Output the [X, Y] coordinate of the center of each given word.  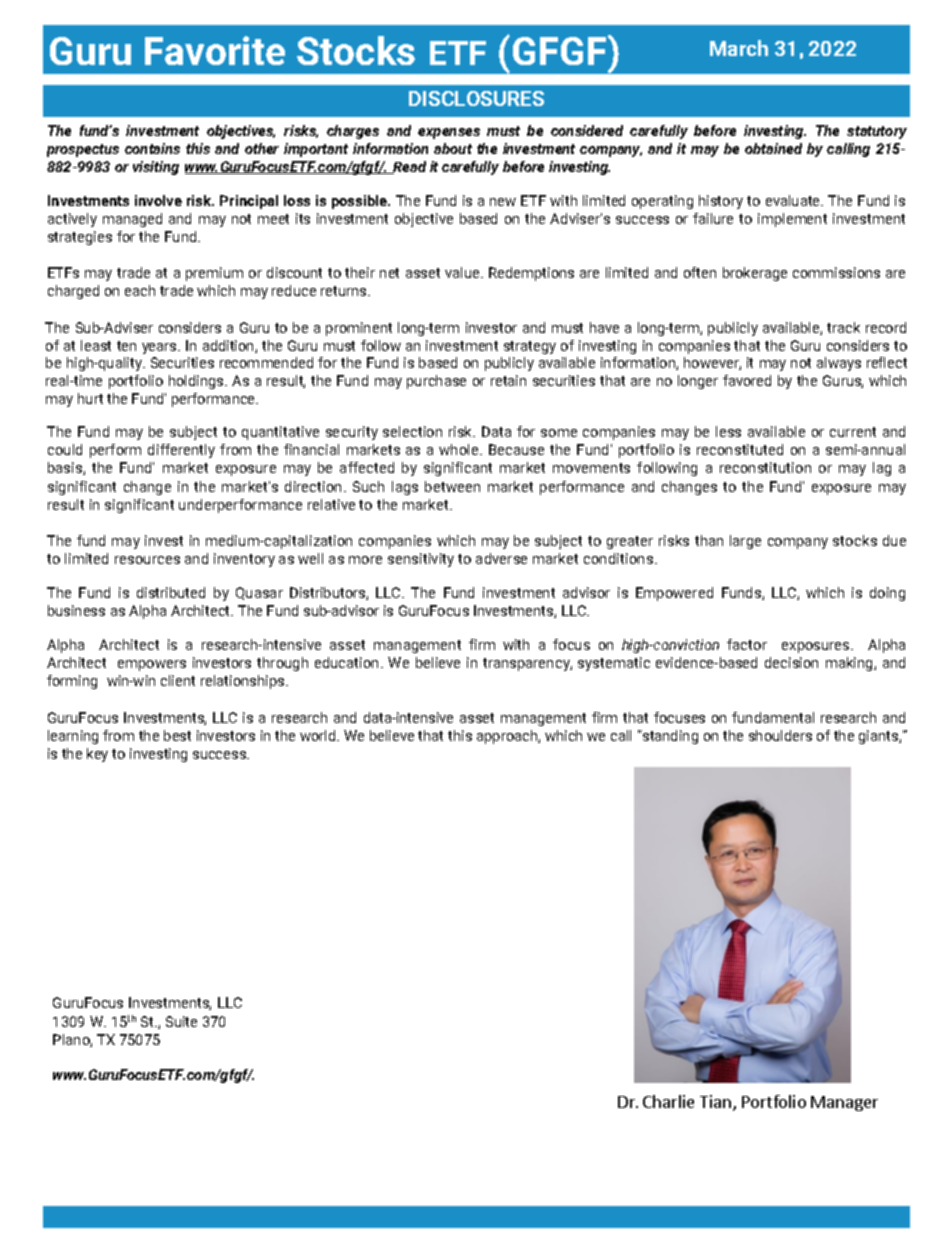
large [745, 542]
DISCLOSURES [476, 98]
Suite [181, 1021]
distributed [171, 592]
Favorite [215, 50]
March [739, 48]
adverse [501, 558]
